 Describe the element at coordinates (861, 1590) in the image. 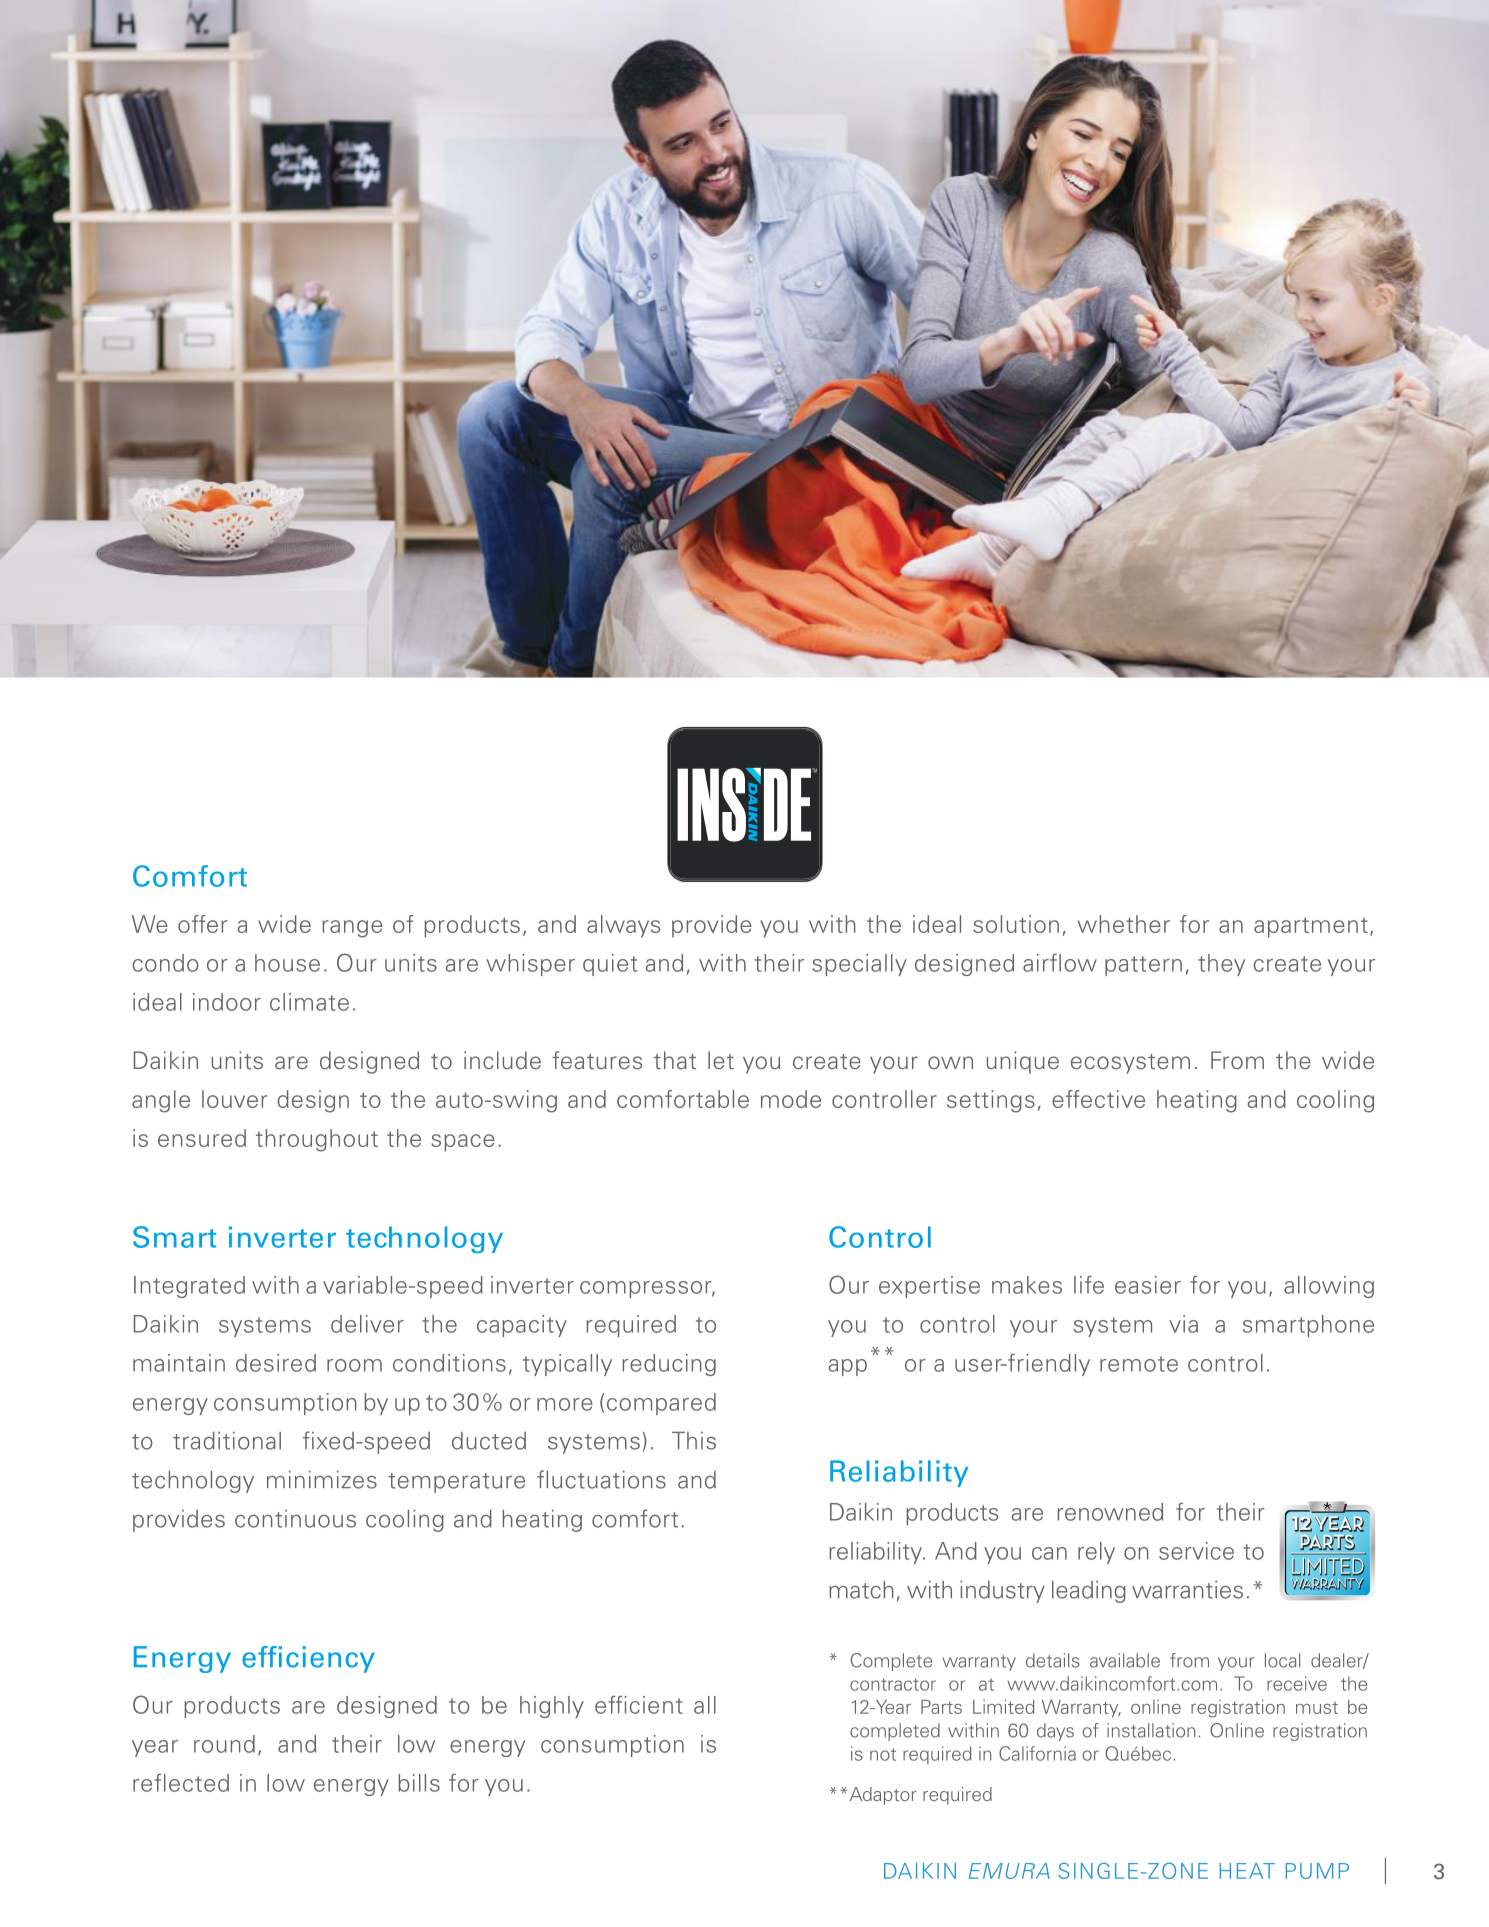

I see `match` at that location.
